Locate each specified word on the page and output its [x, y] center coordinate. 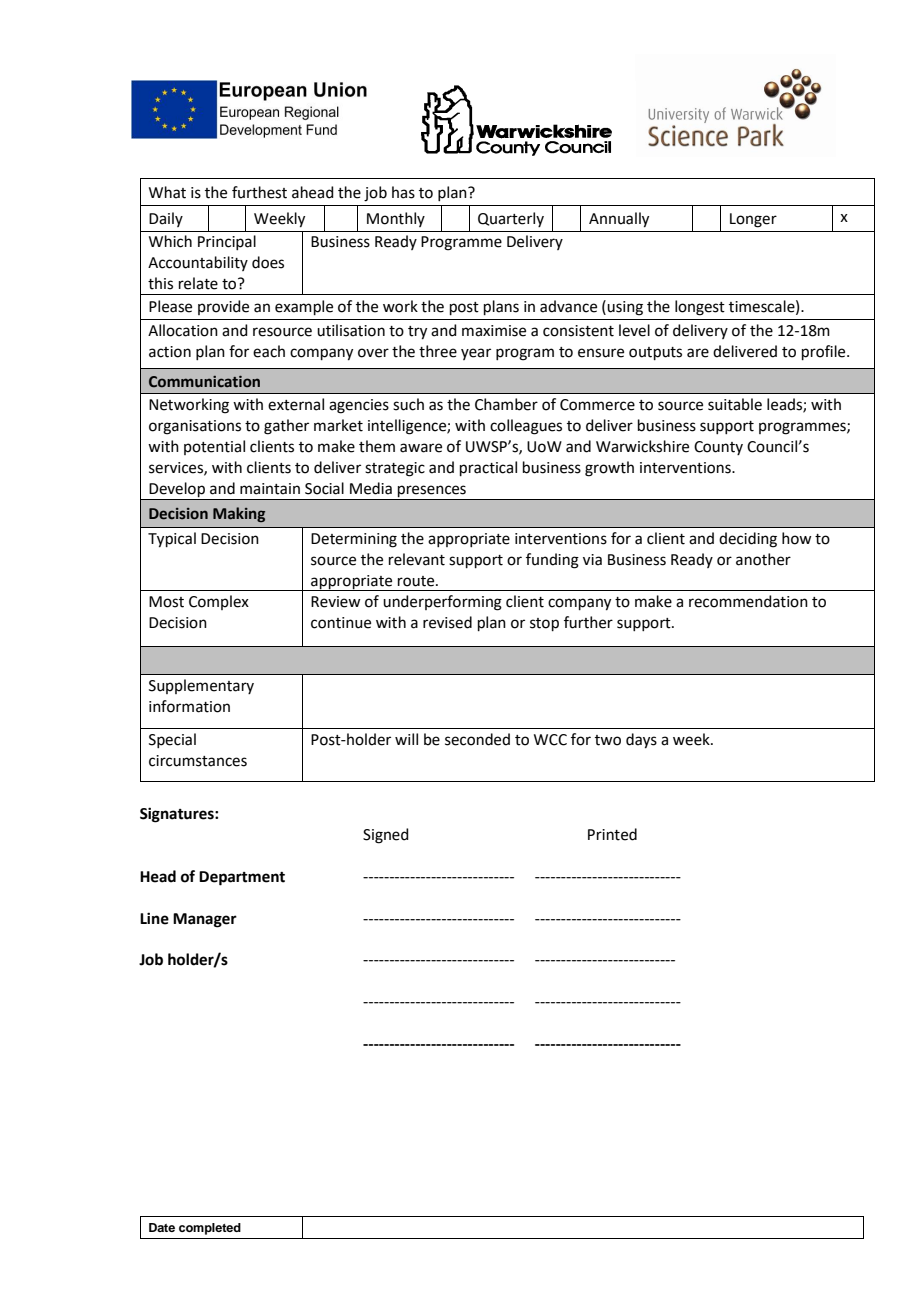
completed [210, 1229]
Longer [753, 220]
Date [162, 1227]
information [189, 706]
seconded [477, 739]
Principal [227, 242]
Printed [612, 834]
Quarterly [511, 219]
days [641, 741]
